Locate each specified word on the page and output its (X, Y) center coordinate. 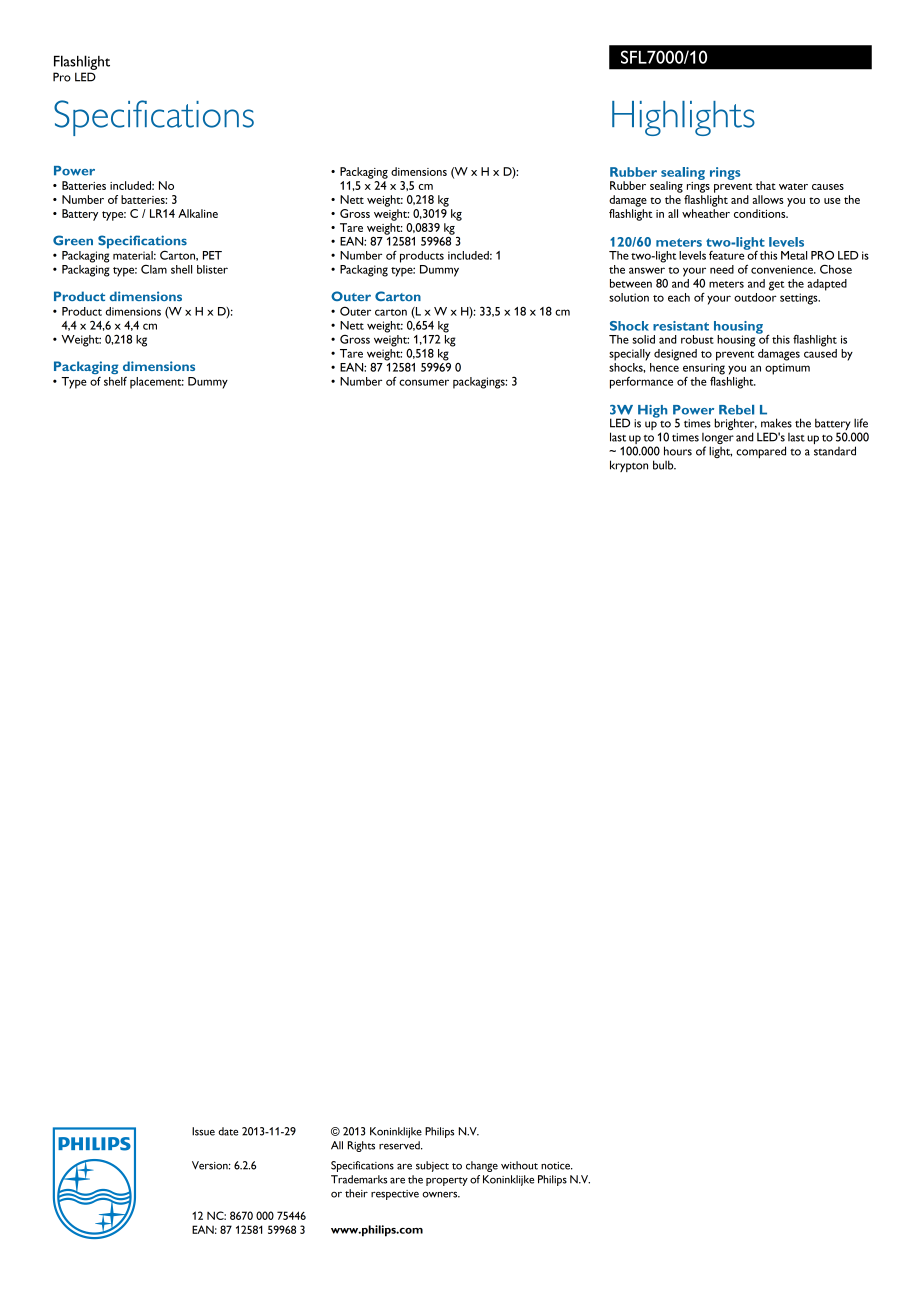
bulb (664, 465)
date (228, 1131)
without (519, 1165)
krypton (629, 466)
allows (768, 199)
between (631, 283)
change (482, 1166)
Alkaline (198, 213)
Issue (203, 1131)
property (447, 1181)
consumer (424, 382)
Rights (361, 1146)
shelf (115, 381)
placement (157, 383)
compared (761, 452)
